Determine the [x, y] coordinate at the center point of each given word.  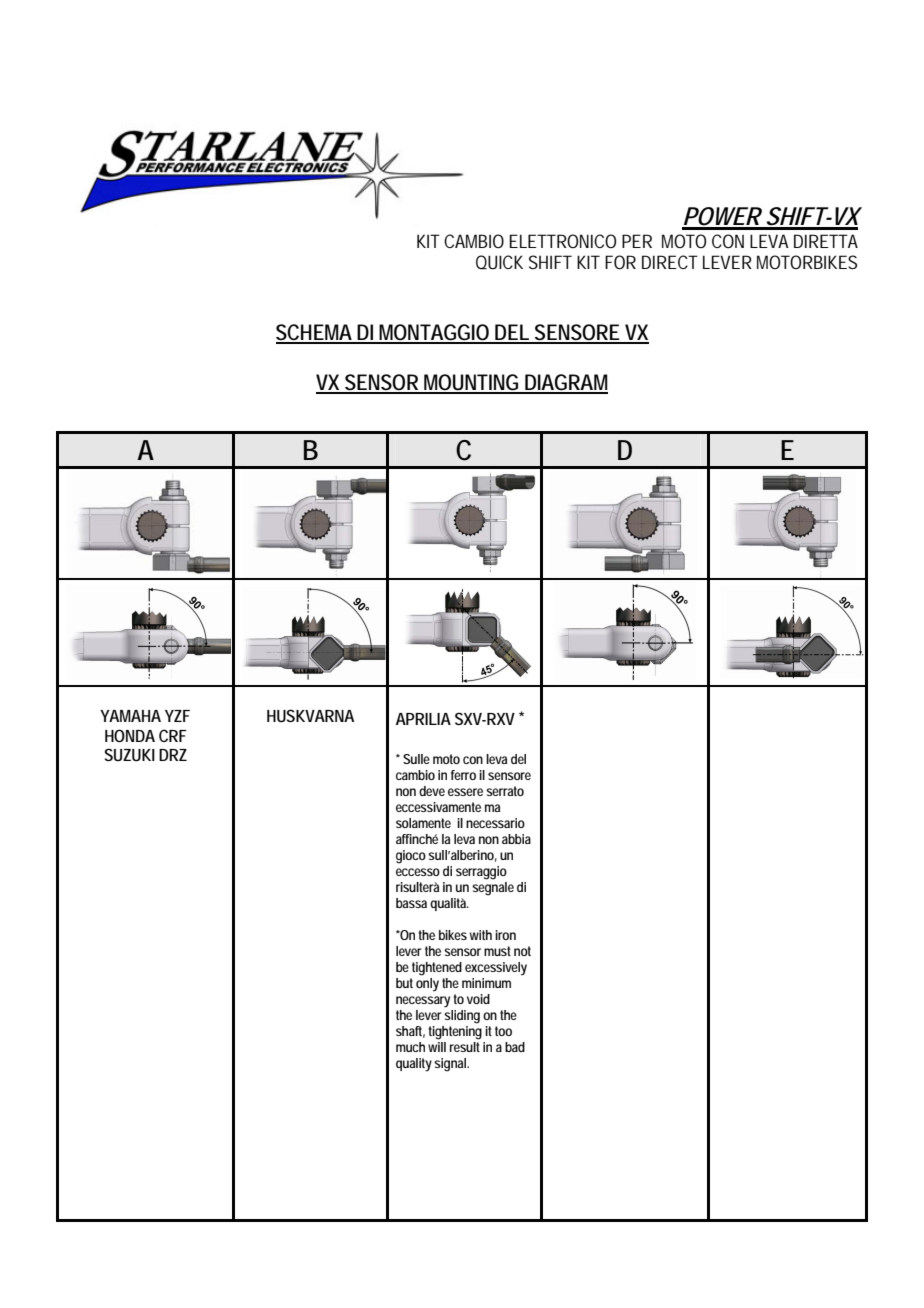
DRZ [173, 755]
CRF [173, 735]
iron [505, 935]
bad [515, 1047]
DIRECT [670, 262]
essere [465, 792]
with [481, 935]
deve [432, 791]
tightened [437, 969]
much [410, 1047]
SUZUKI [130, 754]
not [522, 951]
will [437, 1047]
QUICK [499, 262]
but [404, 983]
